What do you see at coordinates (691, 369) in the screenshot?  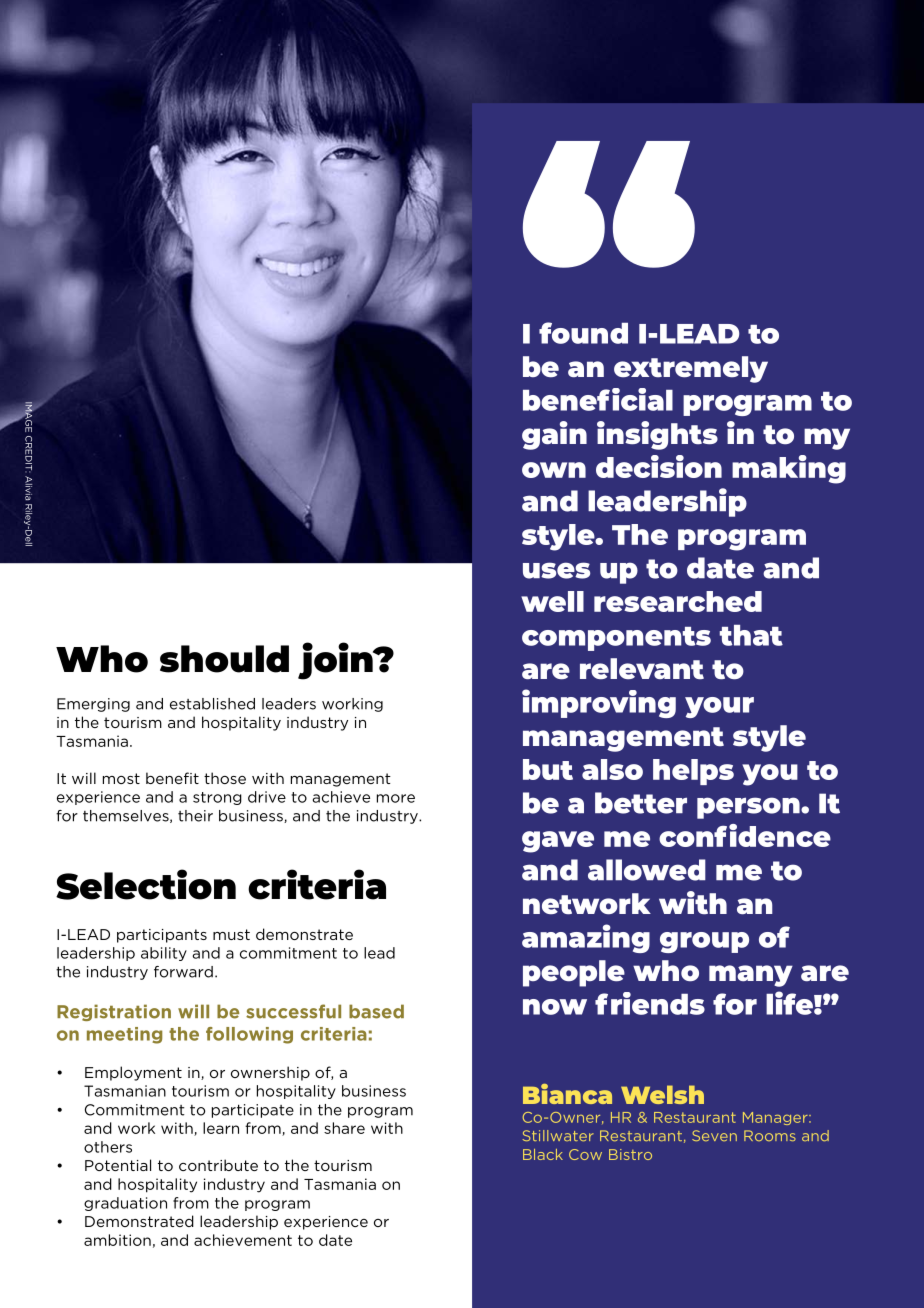 I see `extremely` at bounding box center [691, 369].
